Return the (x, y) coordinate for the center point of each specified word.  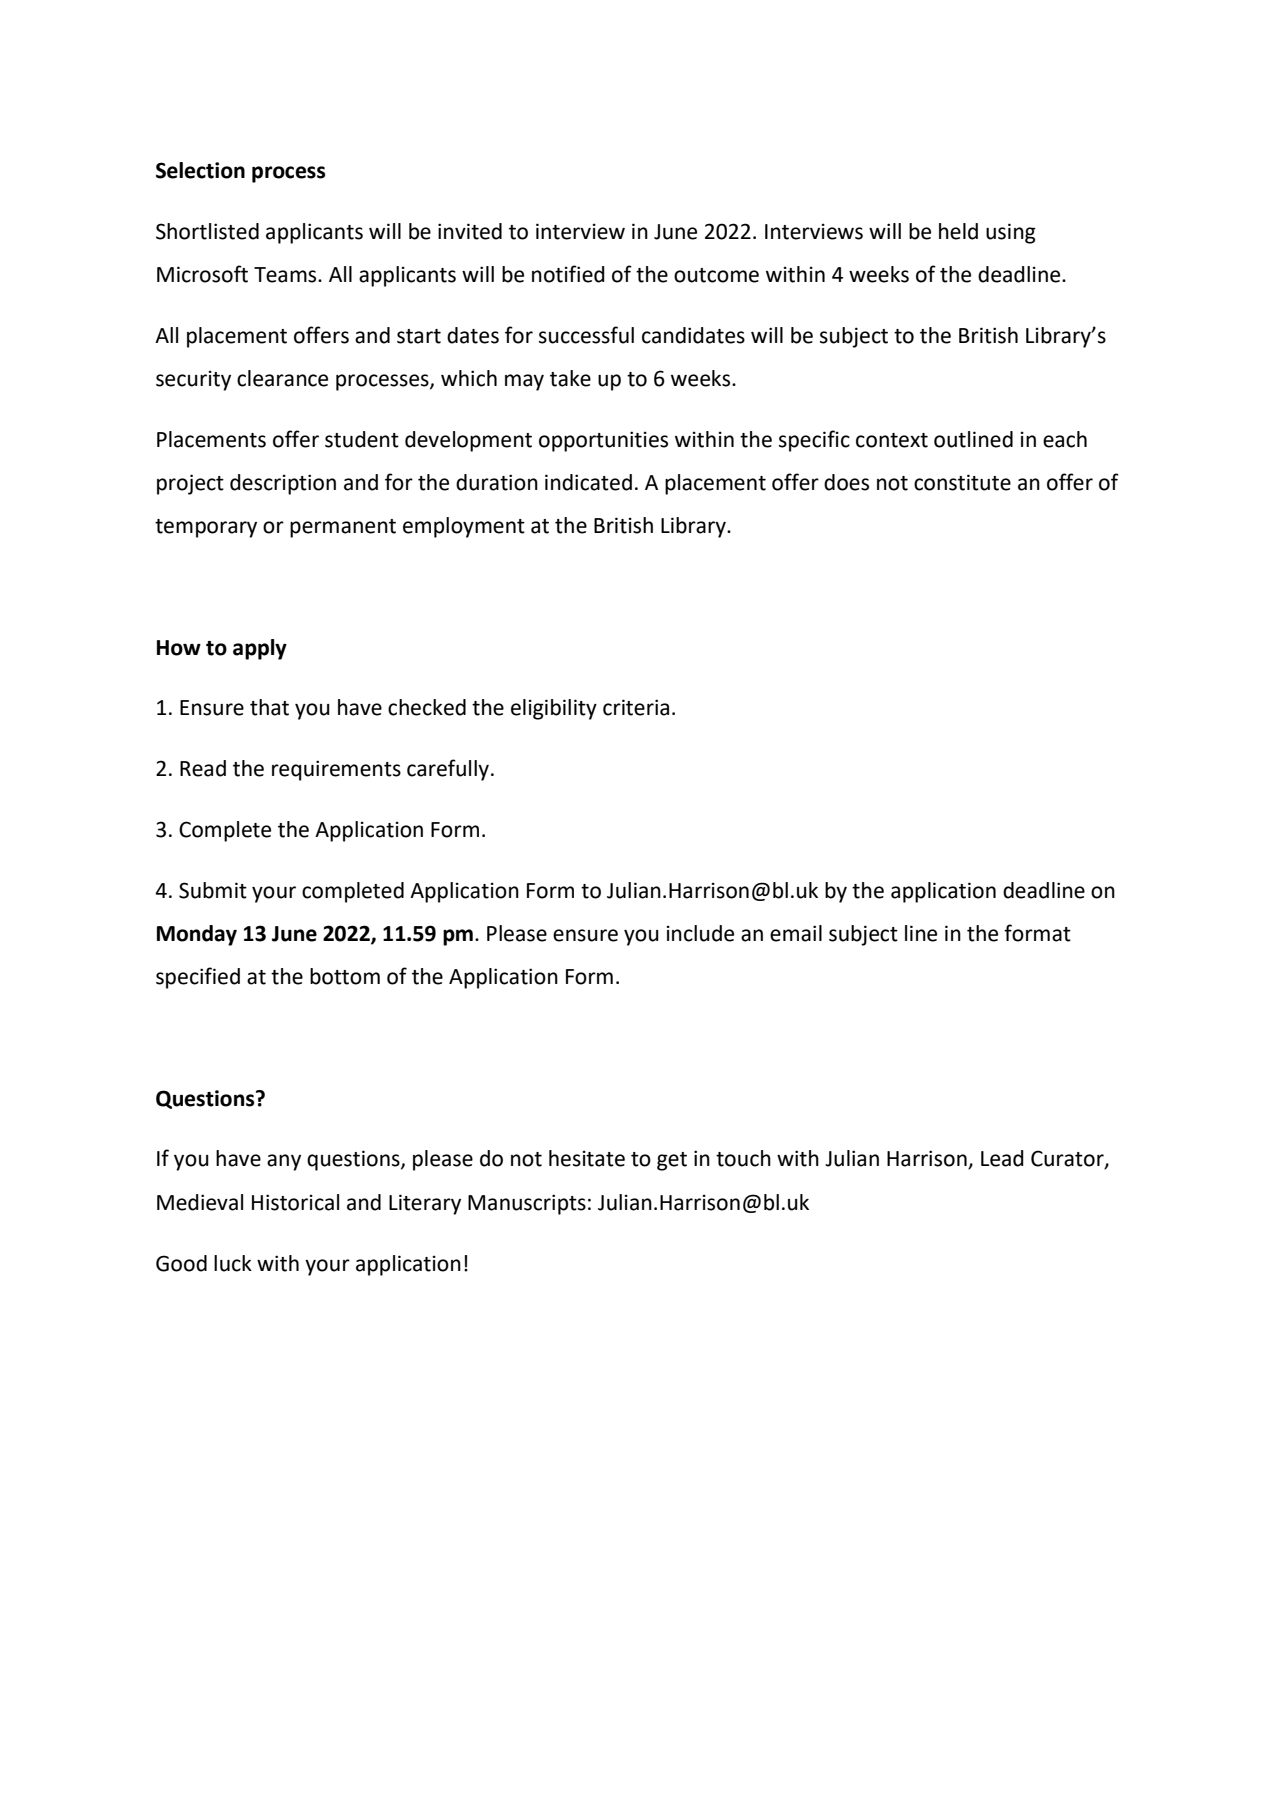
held (958, 231)
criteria (636, 707)
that (269, 707)
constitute (962, 482)
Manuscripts (527, 1204)
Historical (295, 1202)
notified (568, 274)
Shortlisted (207, 231)
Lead (1002, 1158)
